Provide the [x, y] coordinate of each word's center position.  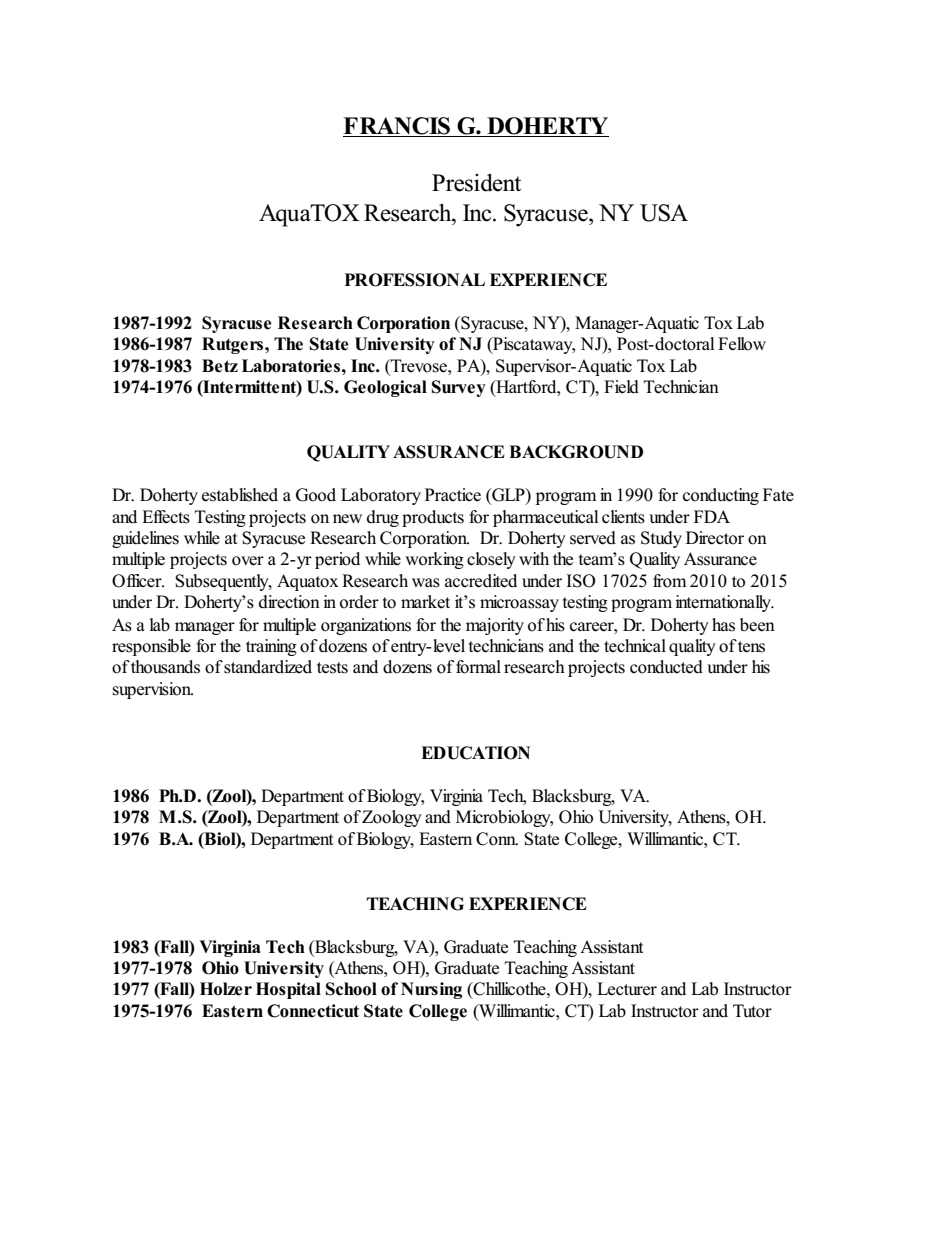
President [476, 183]
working [434, 560]
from [670, 581]
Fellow [742, 344]
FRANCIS [397, 127]
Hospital [288, 990]
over [248, 561]
